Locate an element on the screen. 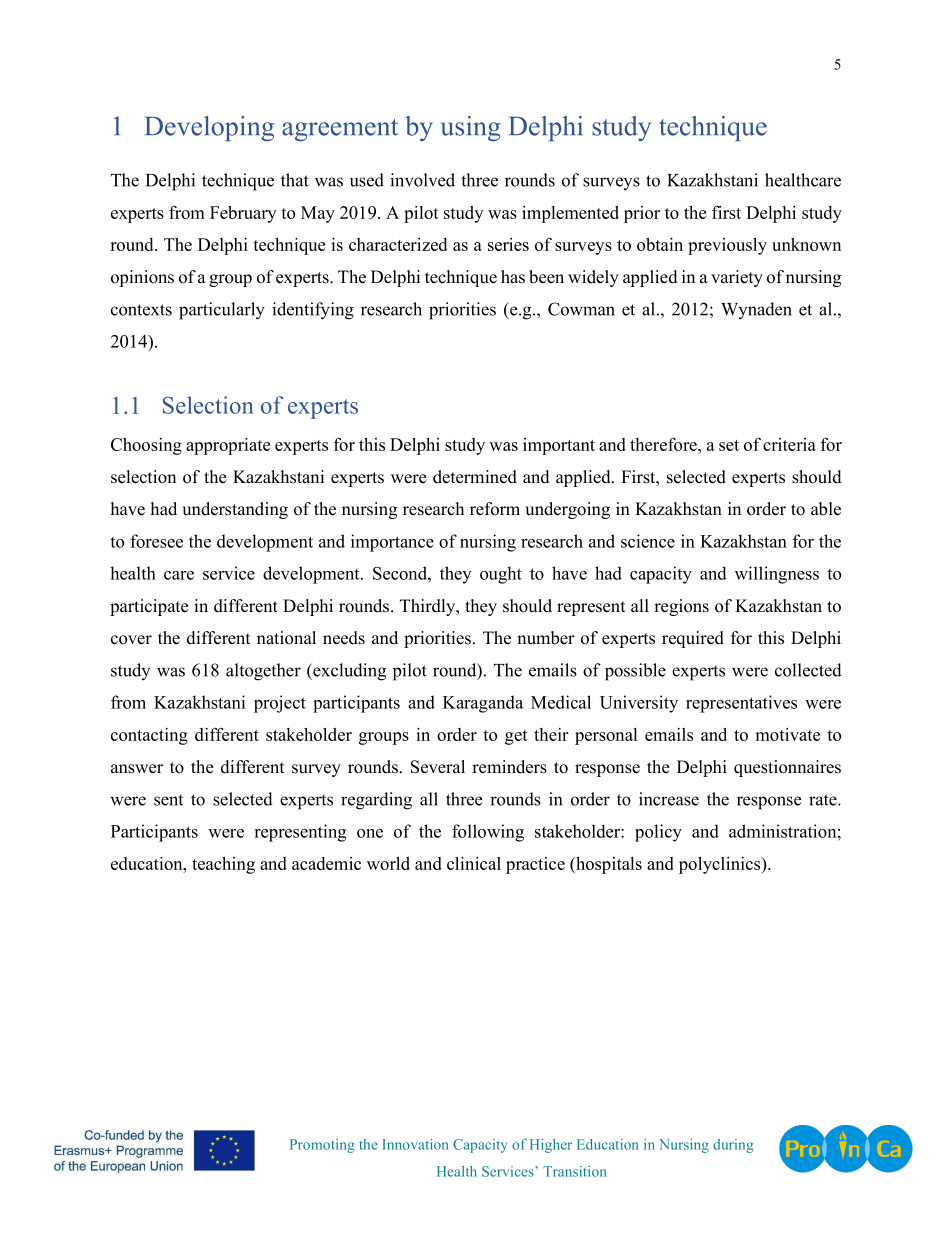  required is located at coordinates (693, 639).
